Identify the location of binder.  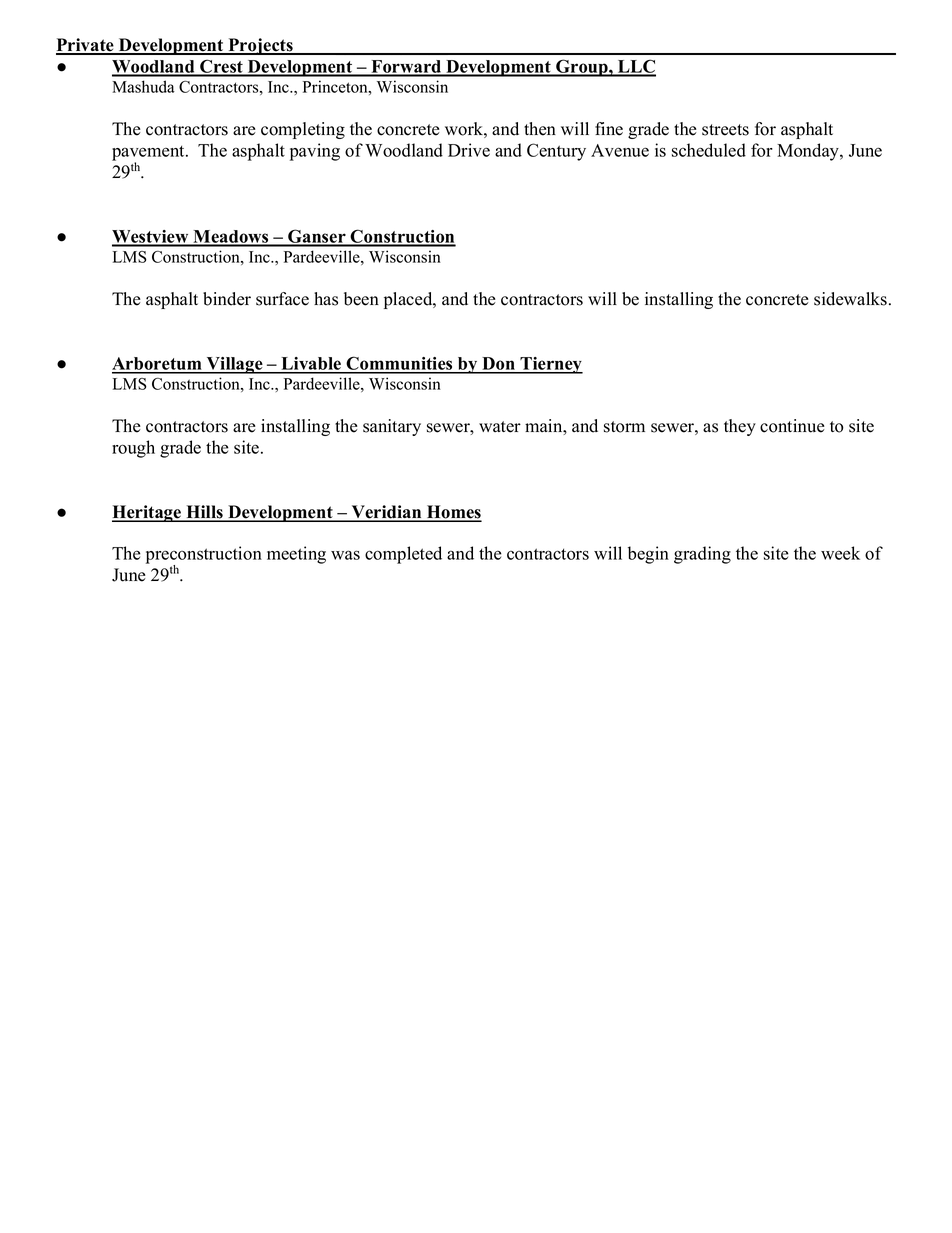
(227, 299).
